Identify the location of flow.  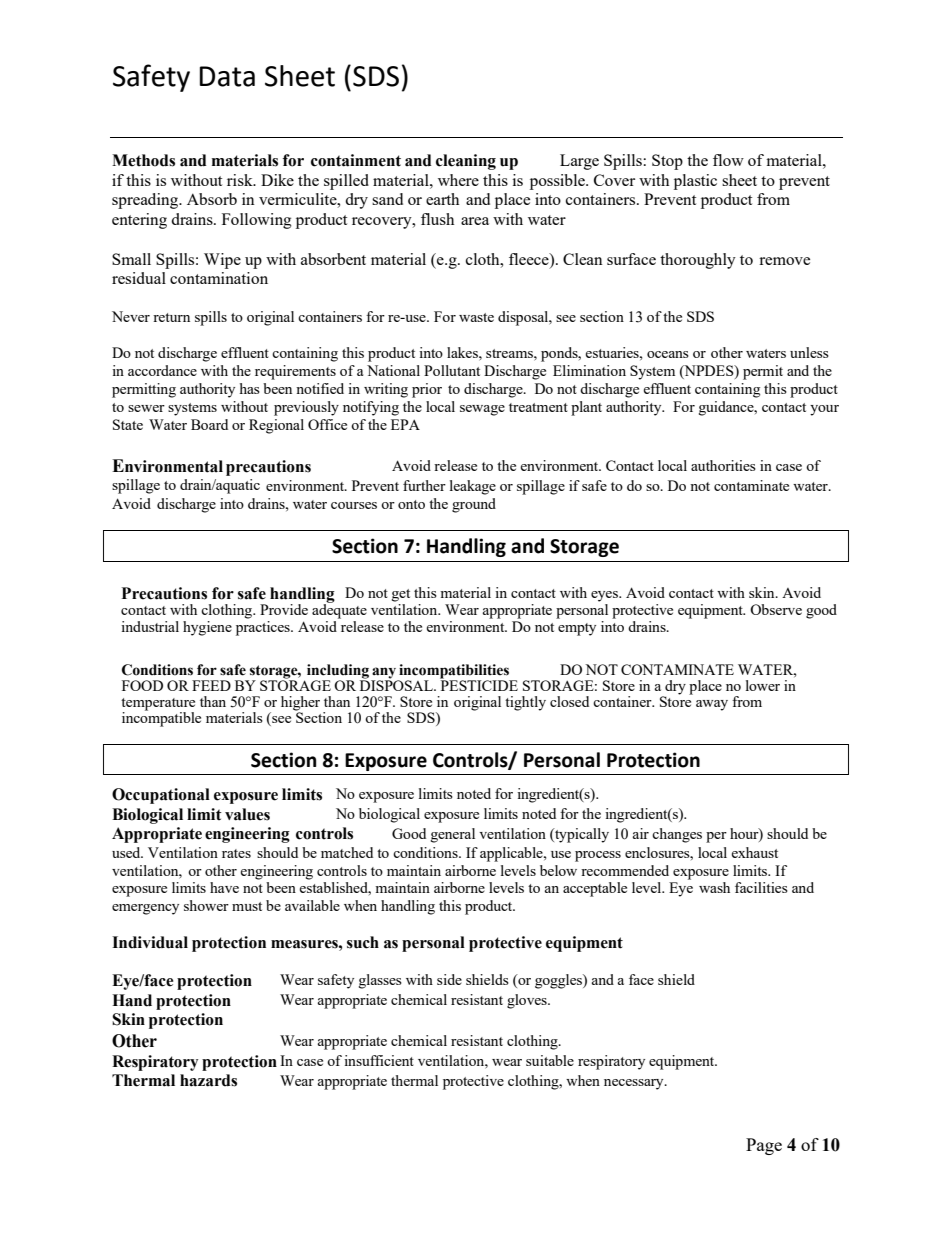
(728, 160).
